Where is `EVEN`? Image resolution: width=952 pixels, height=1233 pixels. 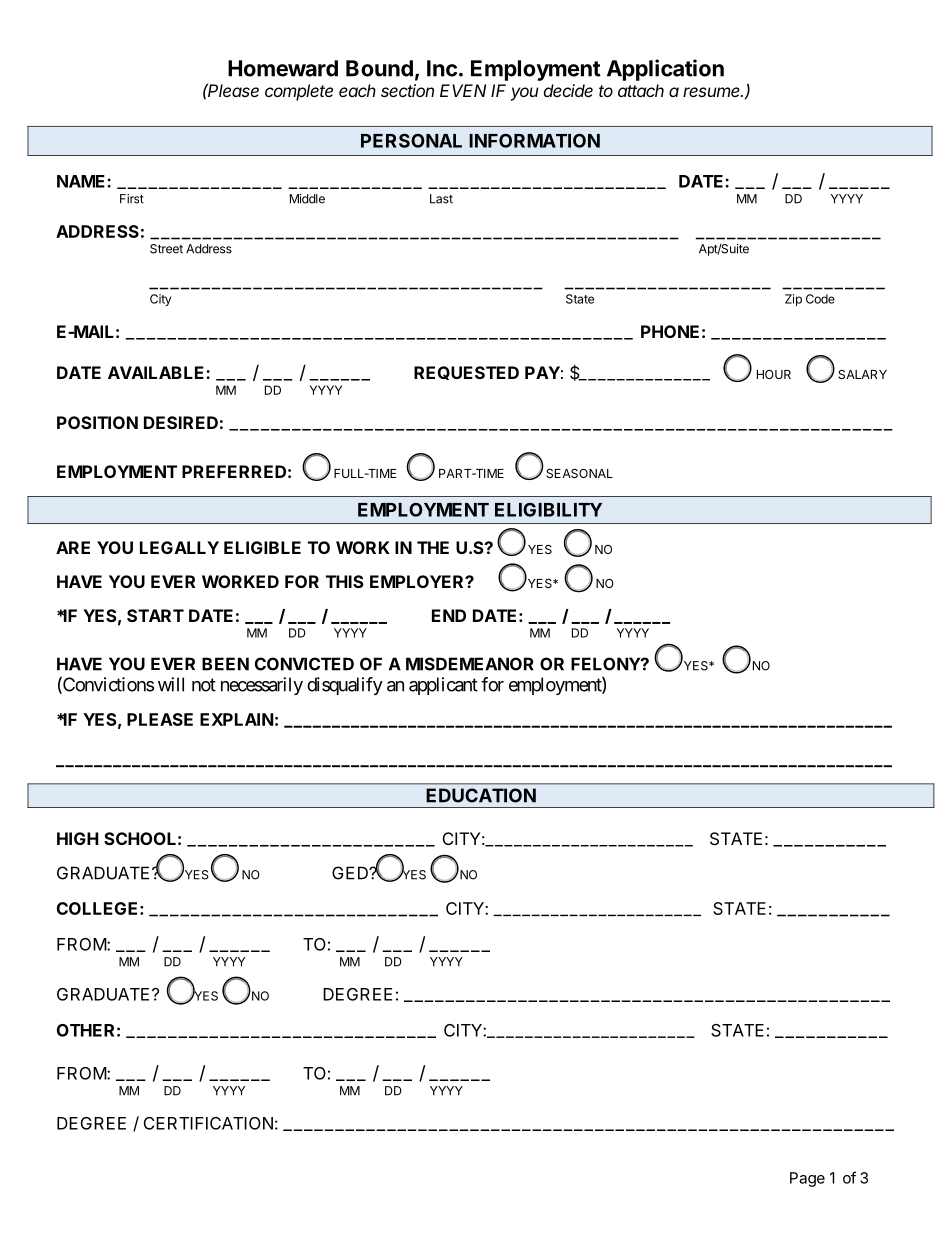 EVEN is located at coordinates (463, 90).
